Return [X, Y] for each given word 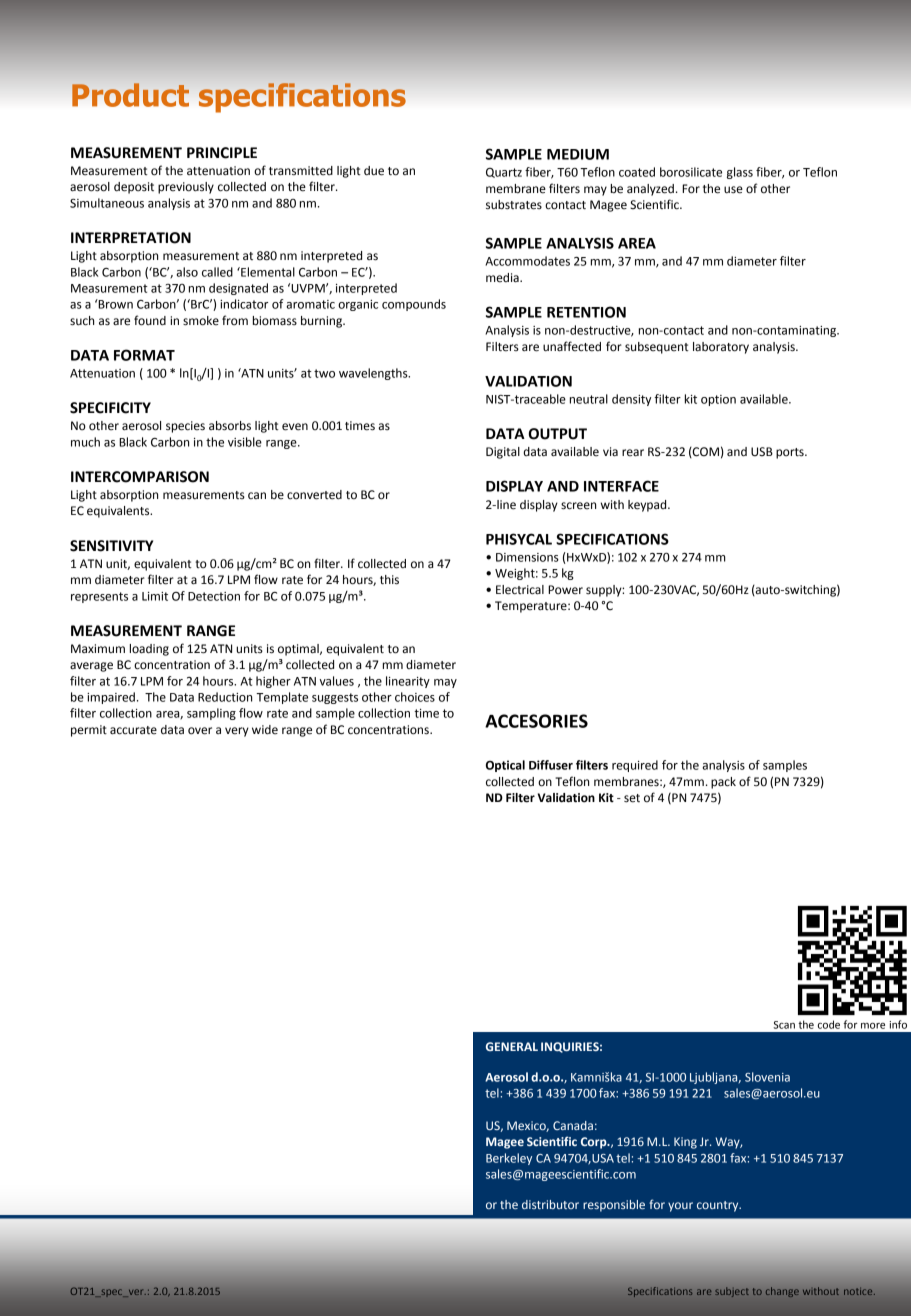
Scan [784, 1025]
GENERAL [512, 1046]
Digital [503, 453]
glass [740, 173]
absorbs [230, 426]
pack [723, 783]
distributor [550, 1204]
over [200, 731]
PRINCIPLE [222, 153]
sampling [211, 714]
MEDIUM [578, 154]
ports [791, 453]
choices [415, 697]
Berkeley [509, 1159]
